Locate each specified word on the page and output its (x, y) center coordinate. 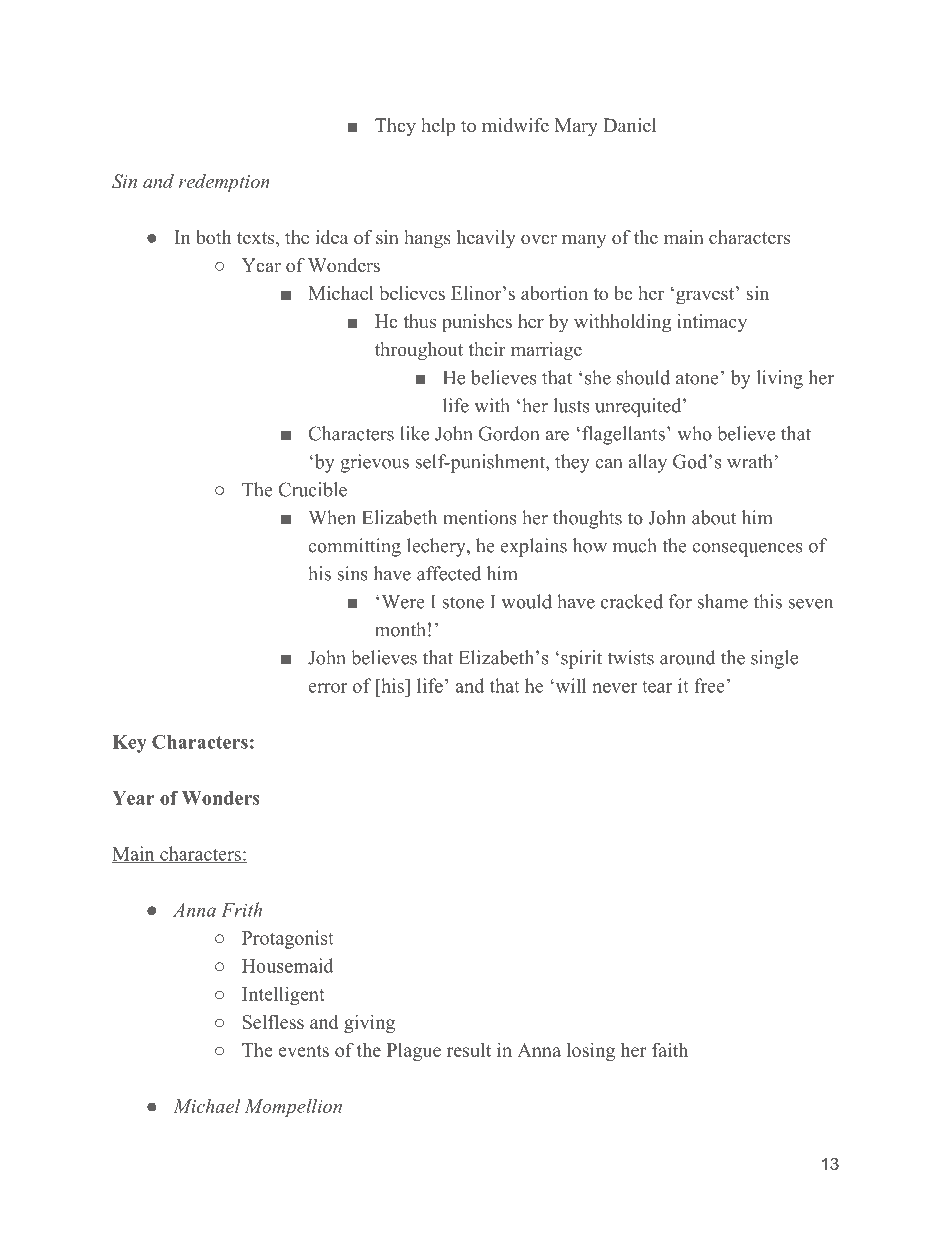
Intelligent (283, 996)
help (438, 127)
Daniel (629, 125)
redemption (224, 183)
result (469, 1050)
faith (670, 1049)
